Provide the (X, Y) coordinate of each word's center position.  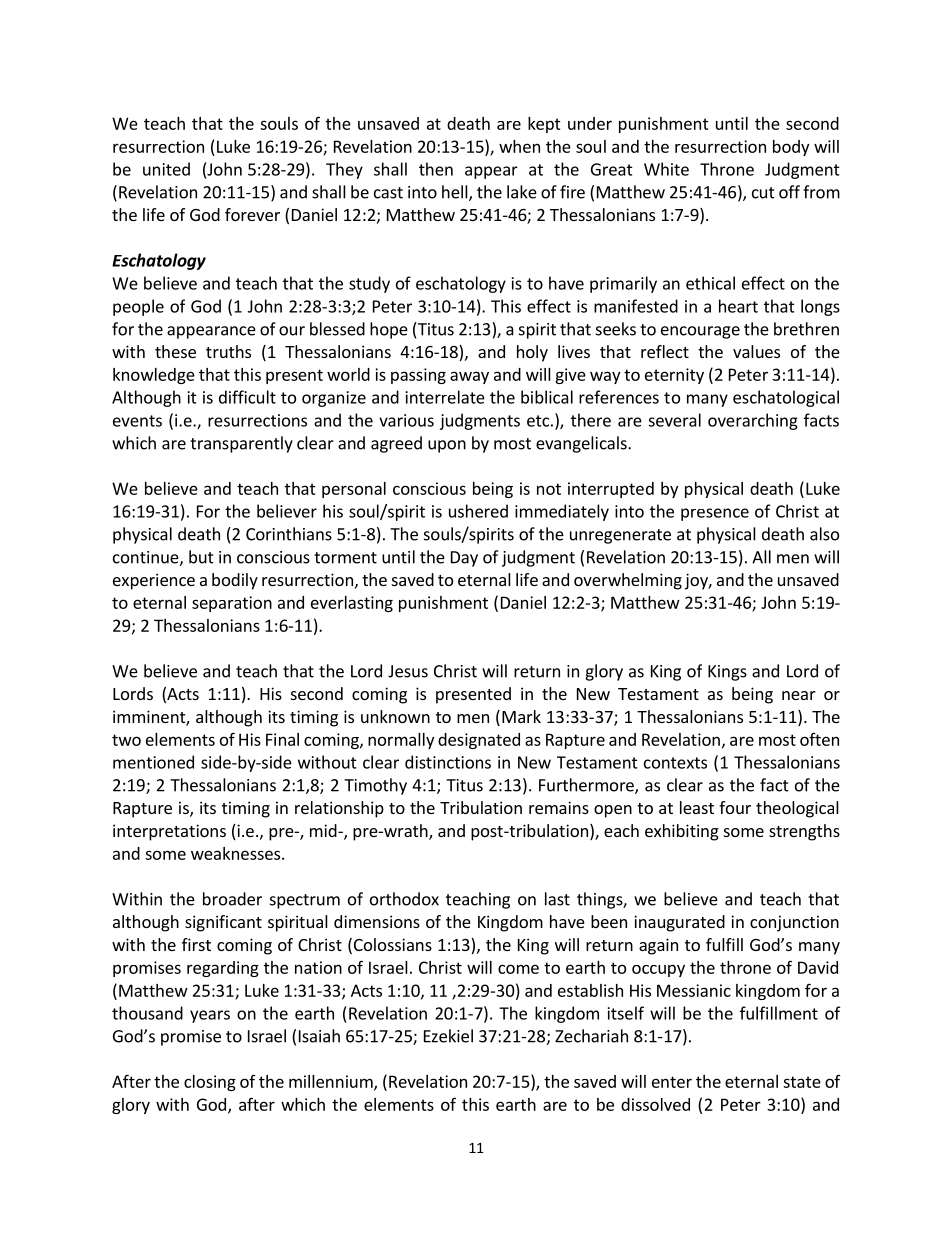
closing (210, 1083)
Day (464, 559)
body (791, 148)
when (519, 146)
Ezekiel (448, 1036)
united (166, 169)
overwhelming (628, 581)
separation (232, 604)
